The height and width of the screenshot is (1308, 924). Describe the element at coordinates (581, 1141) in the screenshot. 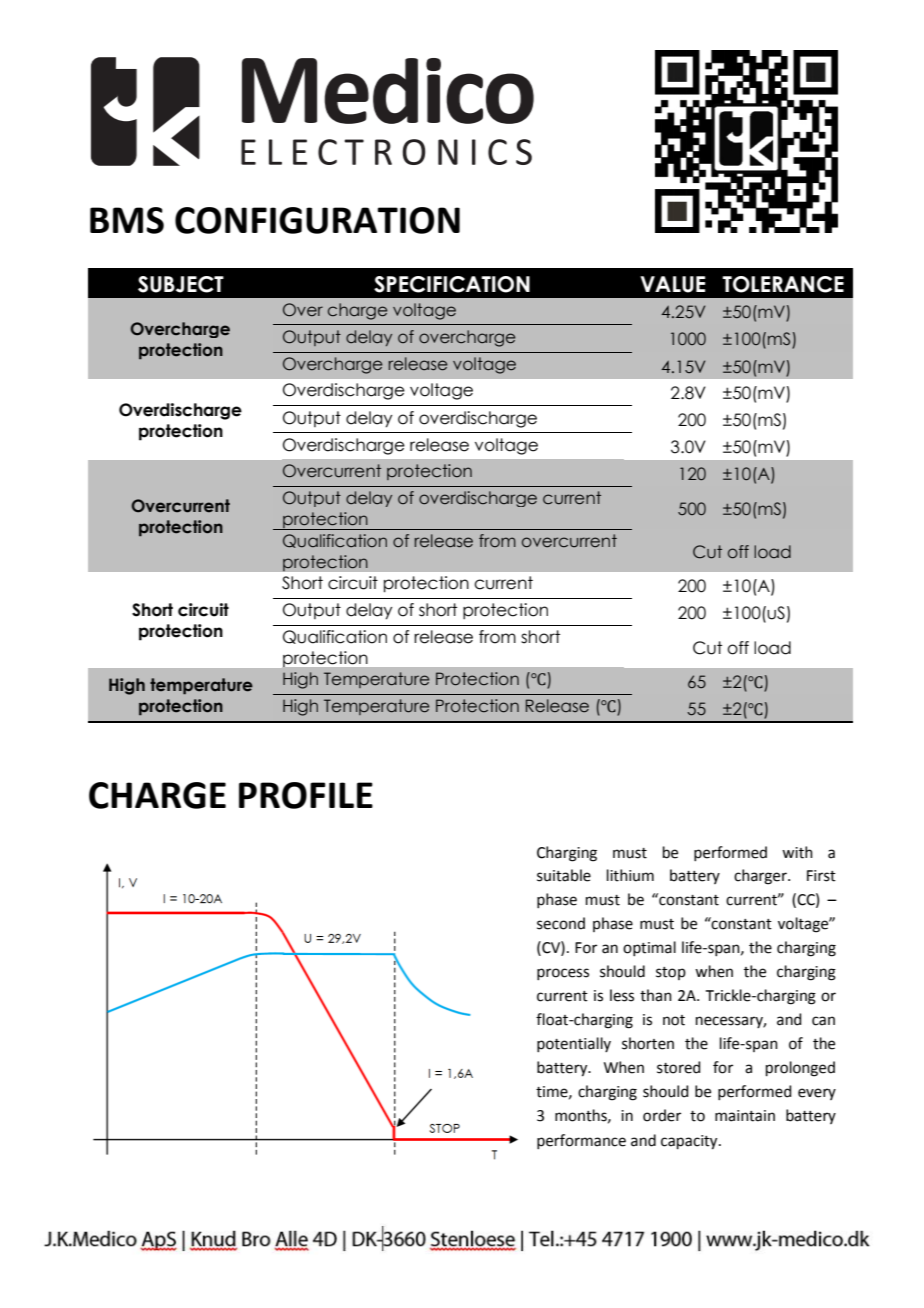

I see `performance` at that location.
